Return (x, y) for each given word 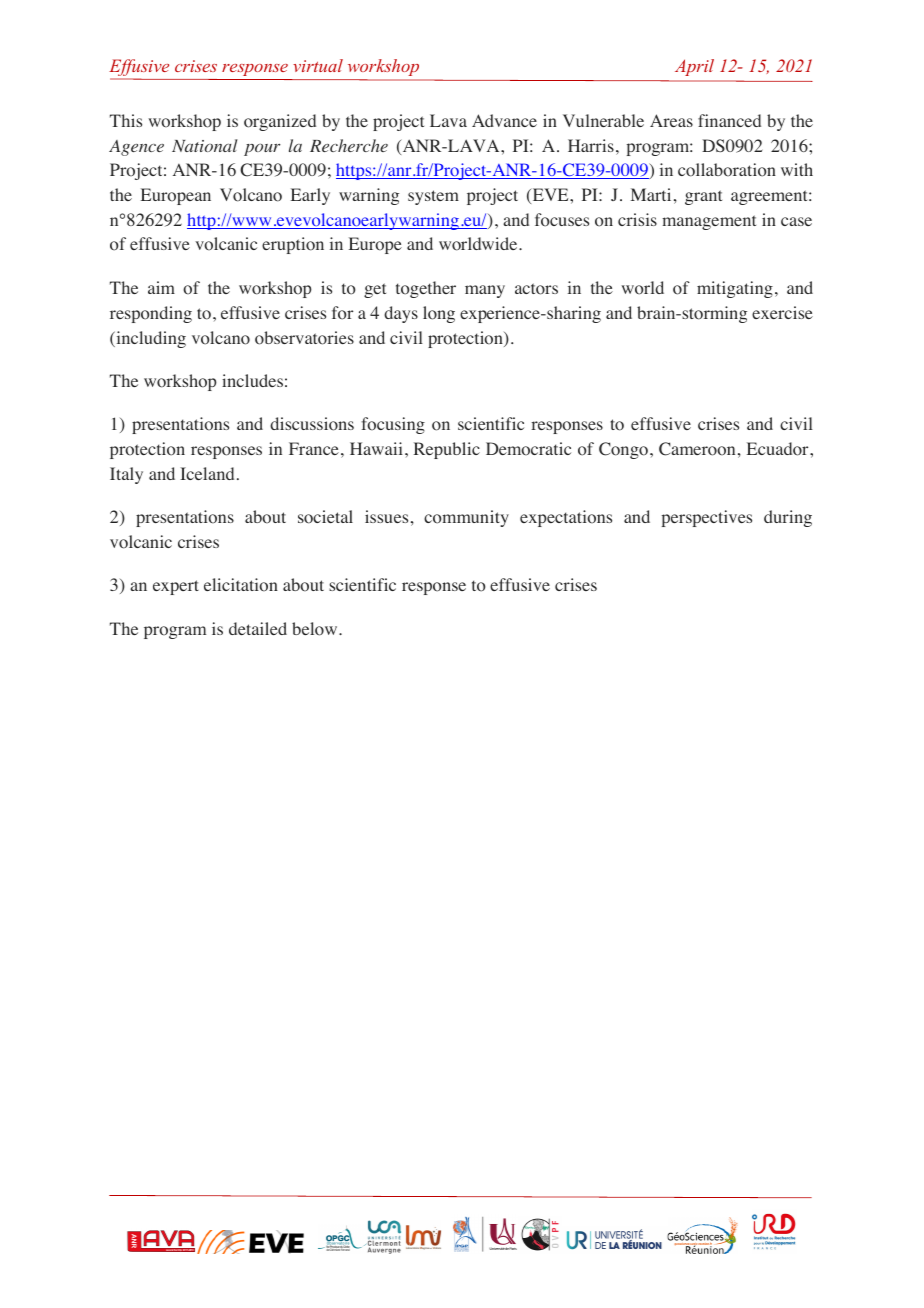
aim (161, 287)
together (426, 289)
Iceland (207, 473)
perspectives (707, 518)
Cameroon (697, 449)
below (316, 629)
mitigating (735, 289)
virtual (318, 65)
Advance (504, 120)
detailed (258, 628)
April (694, 67)
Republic (447, 450)
